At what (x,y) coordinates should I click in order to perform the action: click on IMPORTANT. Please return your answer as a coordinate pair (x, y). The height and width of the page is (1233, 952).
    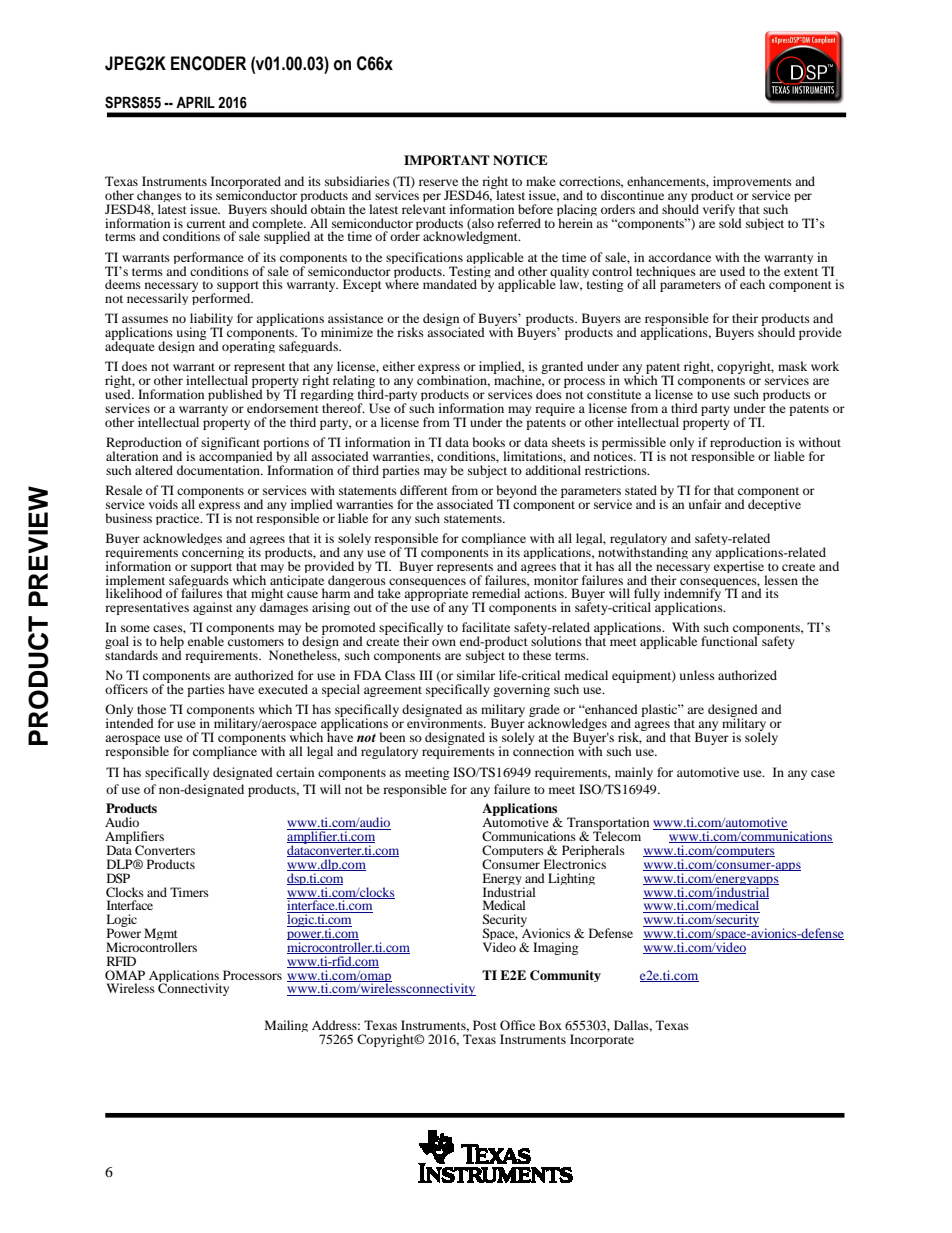
    Looking at the image, I should click on (447, 160).
